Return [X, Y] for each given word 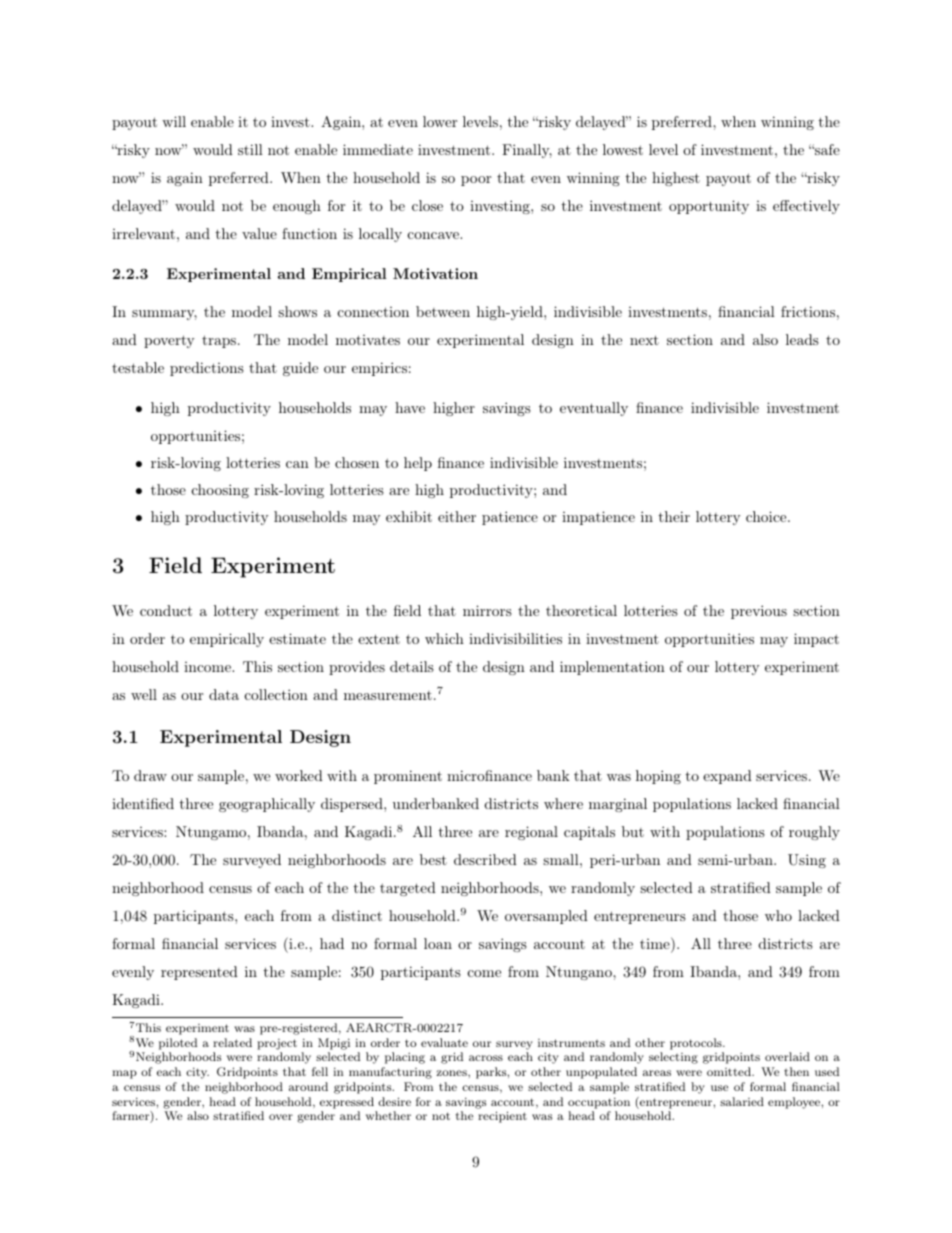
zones [453, 1073]
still [250, 149]
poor [476, 181]
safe [826, 149]
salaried [742, 1101]
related [232, 1042]
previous [759, 612]
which [444, 638]
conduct [166, 610]
